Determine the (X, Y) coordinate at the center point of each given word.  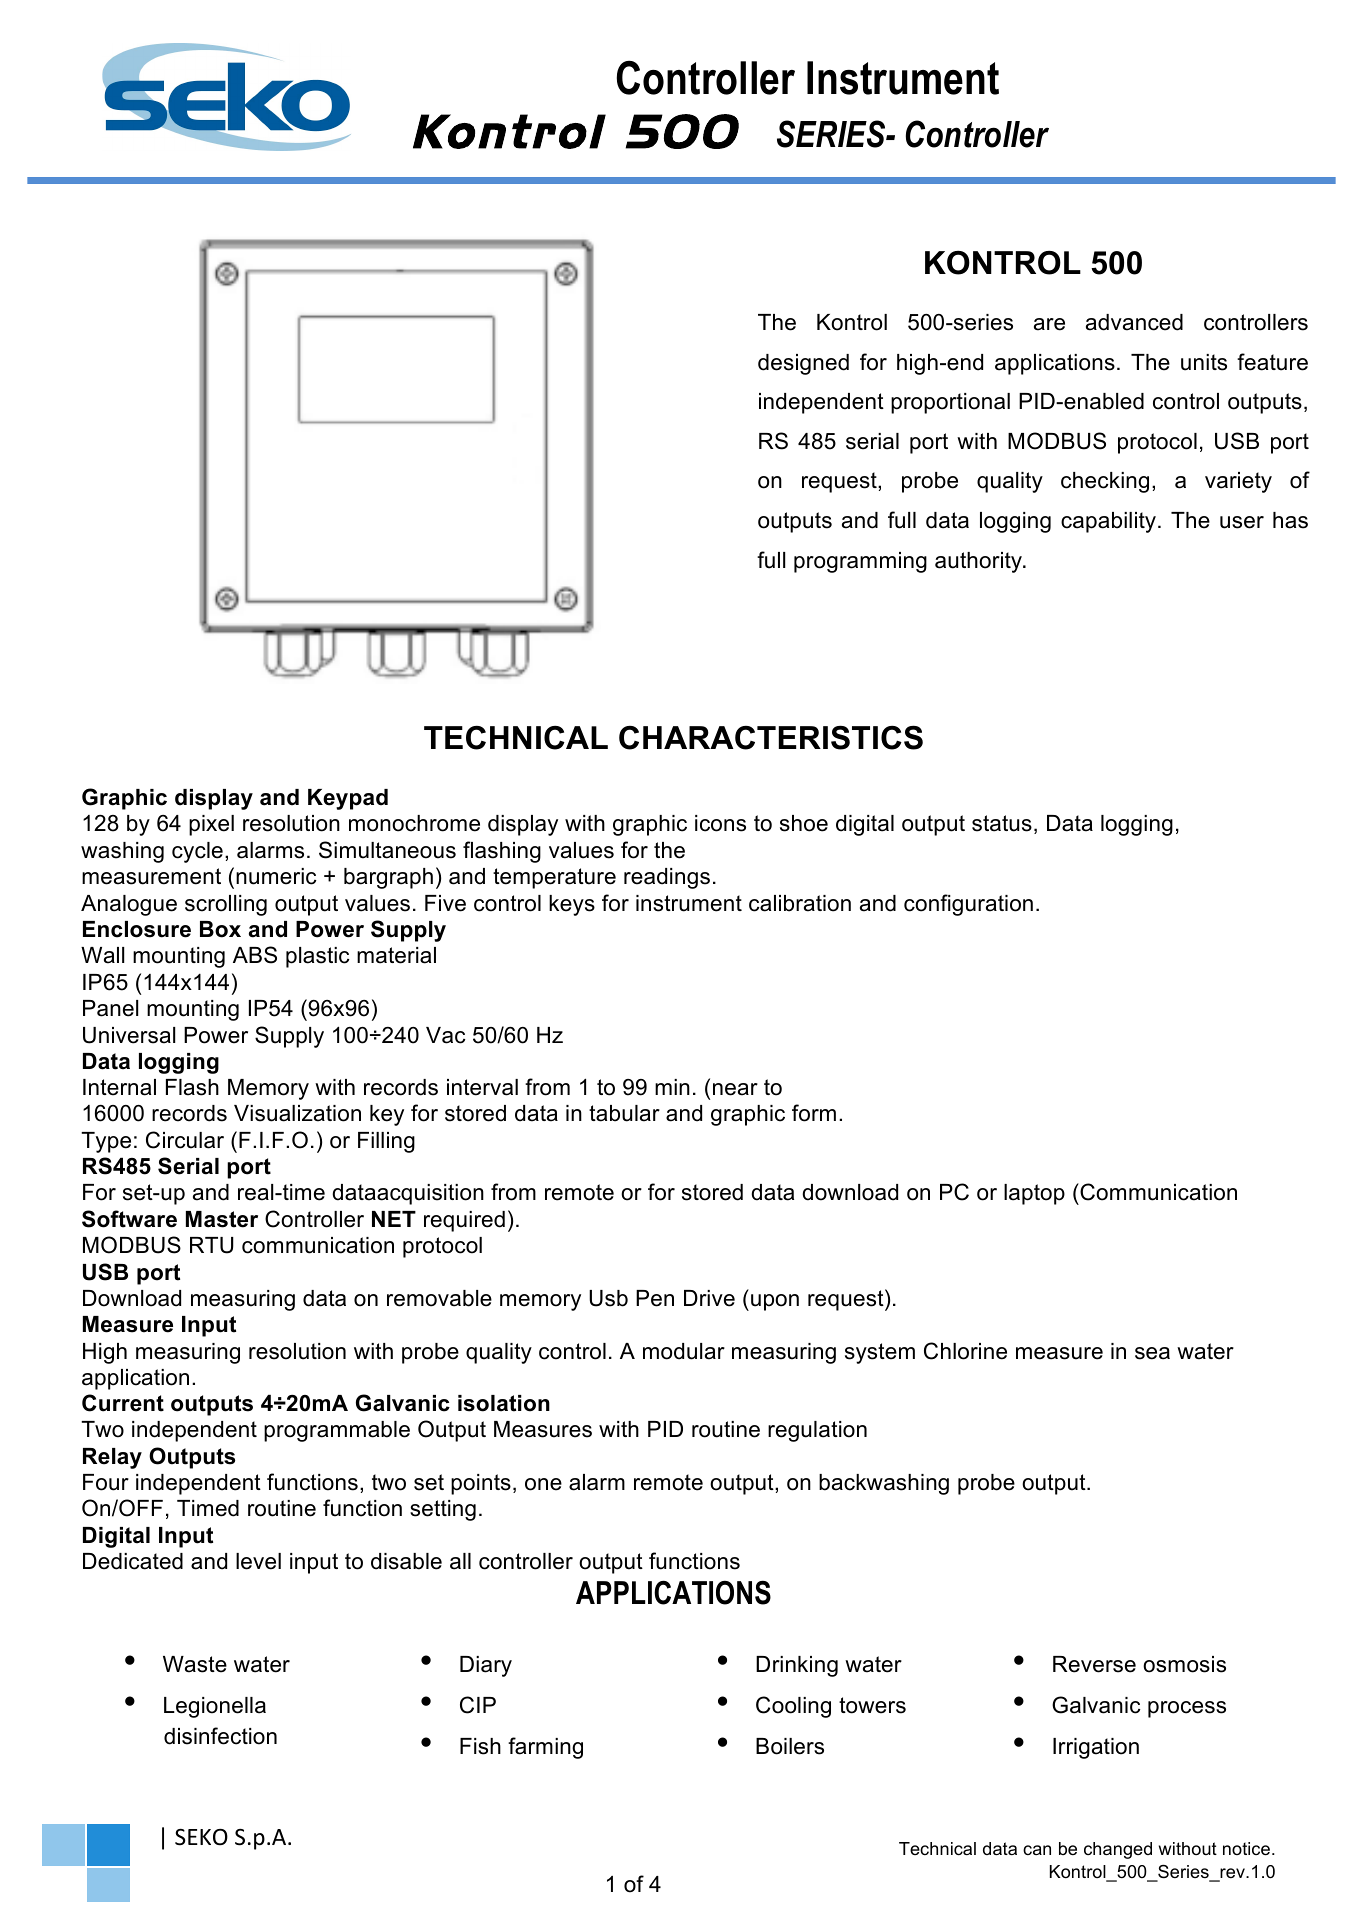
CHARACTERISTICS (771, 737)
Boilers (790, 1746)
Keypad (348, 799)
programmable (337, 1431)
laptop (1034, 1194)
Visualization (297, 1113)
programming (860, 562)
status (1002, 823)
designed (803, 364)
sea (1152, 1353)
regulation (817, 1431)
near (735, 1089)
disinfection (220, 1736)
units (1204, 362)
